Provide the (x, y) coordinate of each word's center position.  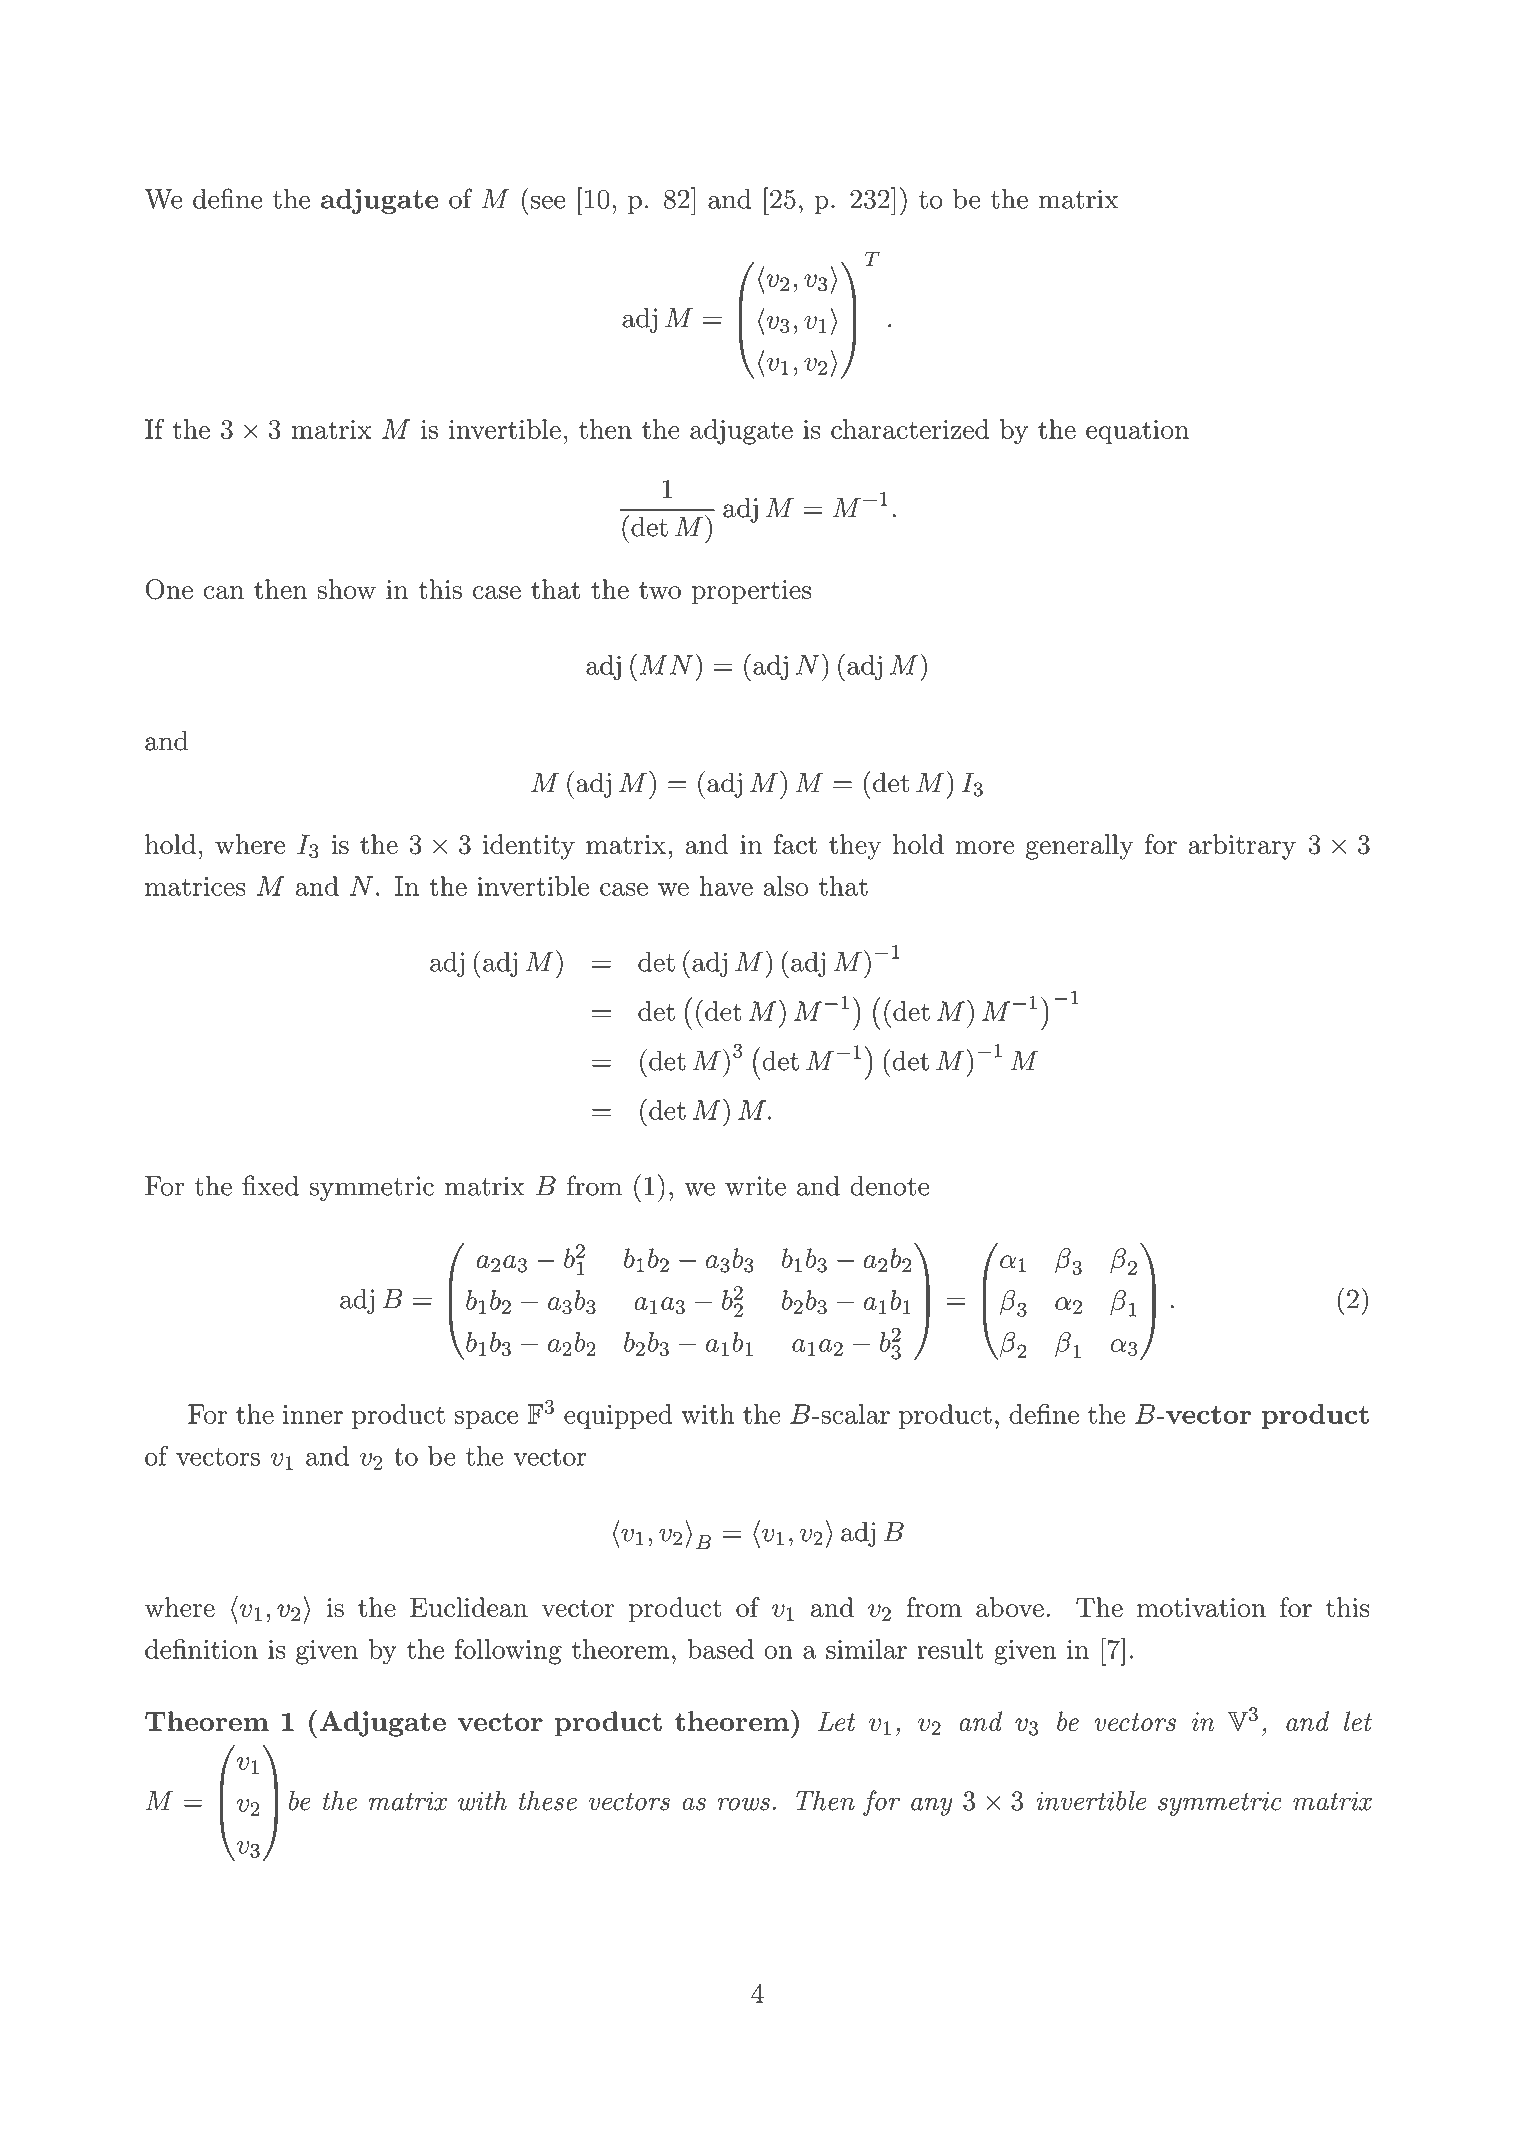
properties (751, 592)
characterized (910, 429)
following (508, 1652)
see (548, 202)
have (726, 886)
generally (1079, 847)
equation (1137, 432)
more (984, 847)
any (932, 1806)
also (785, 886)
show (346, 589)
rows (743, 1804)
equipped (618, 1416)
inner (313, 1414)
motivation (1201, 1607)
